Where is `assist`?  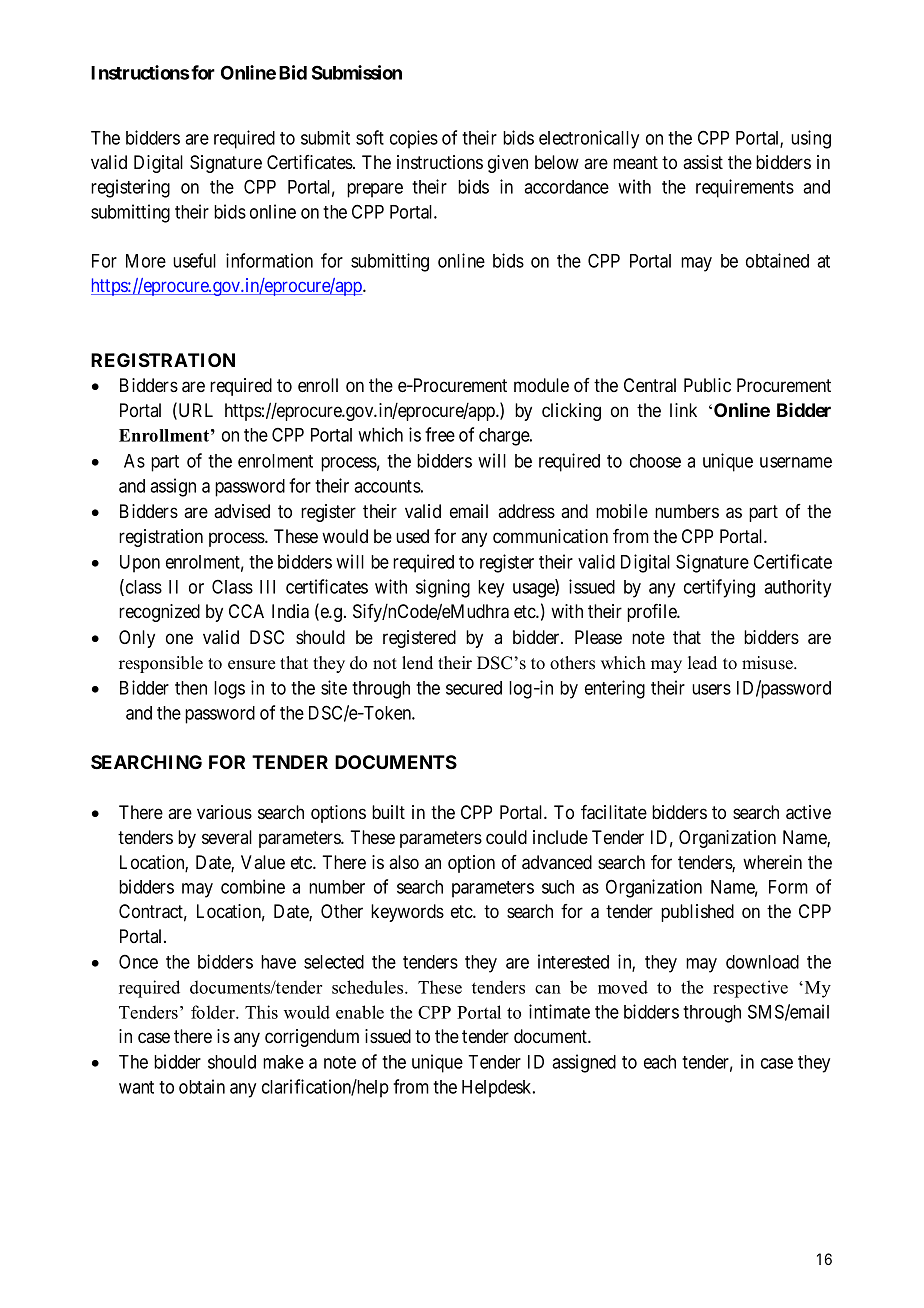
assist is located at coordinates (703, 162).
